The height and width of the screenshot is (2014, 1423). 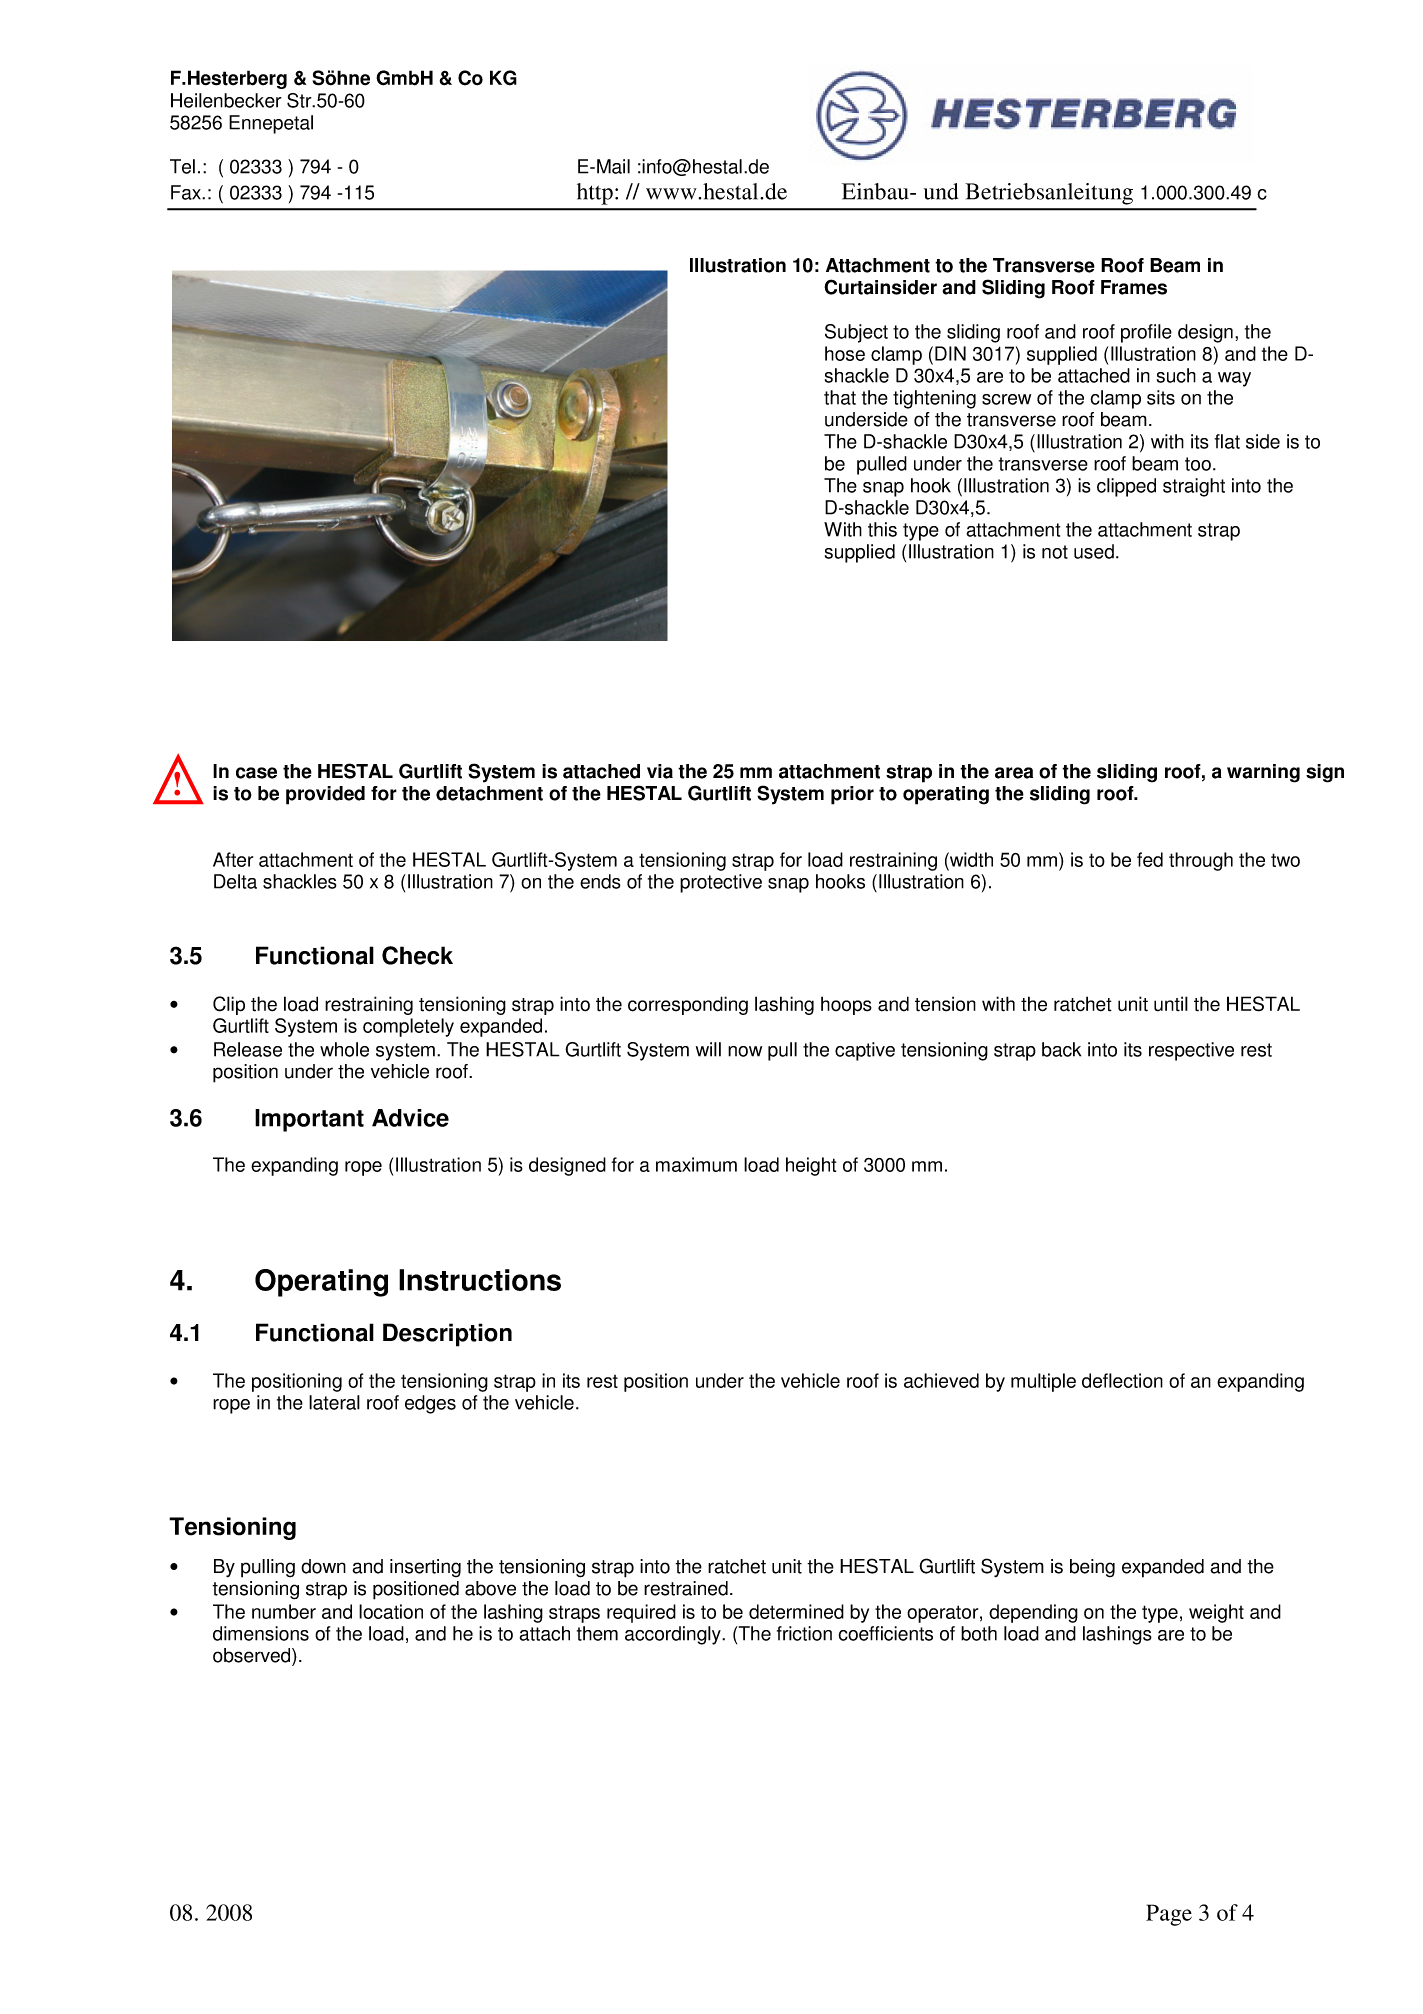 I want to click on observed, so click(x=253, y=1655).
